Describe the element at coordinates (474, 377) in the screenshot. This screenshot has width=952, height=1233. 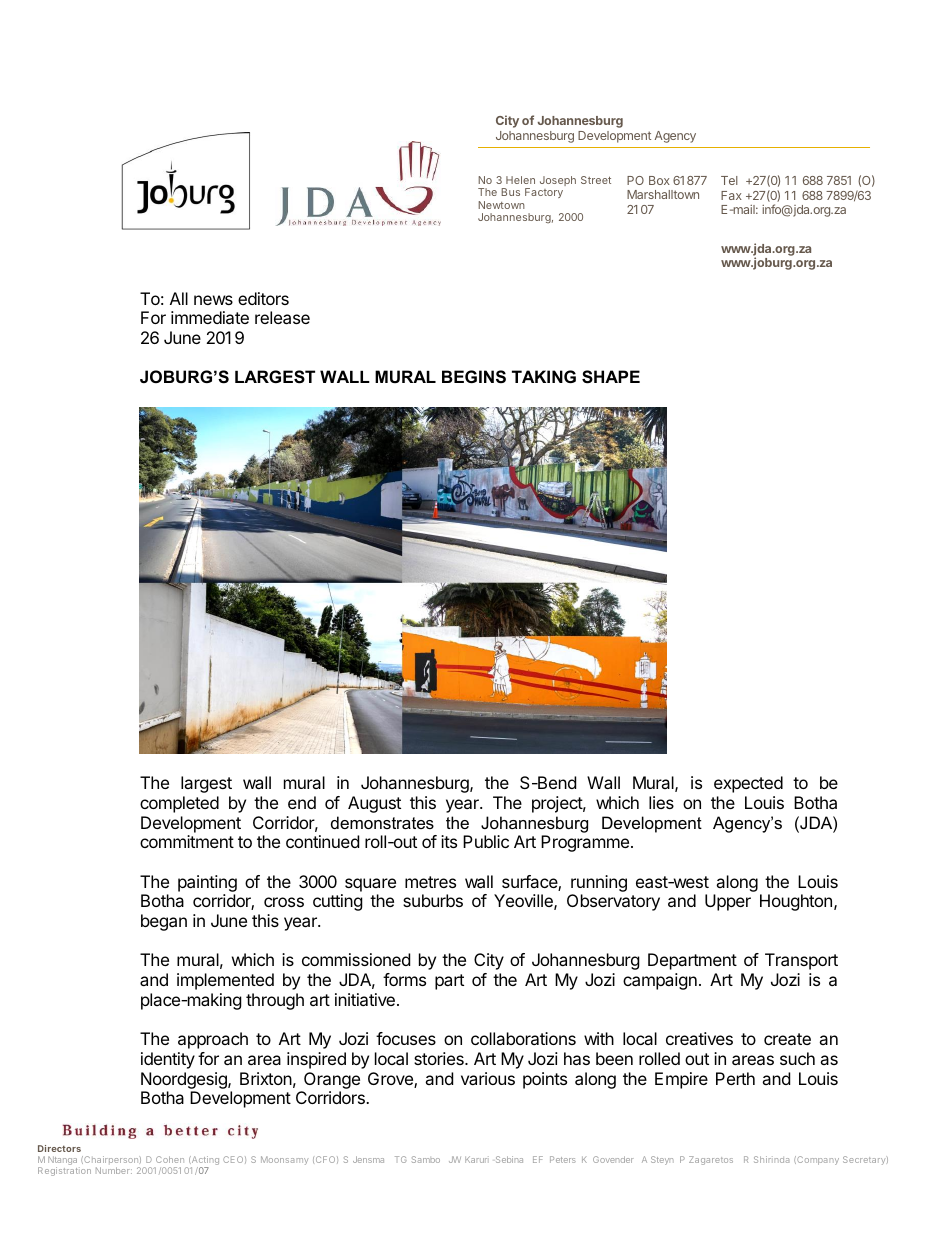
I see `BEGINS` at that location.
